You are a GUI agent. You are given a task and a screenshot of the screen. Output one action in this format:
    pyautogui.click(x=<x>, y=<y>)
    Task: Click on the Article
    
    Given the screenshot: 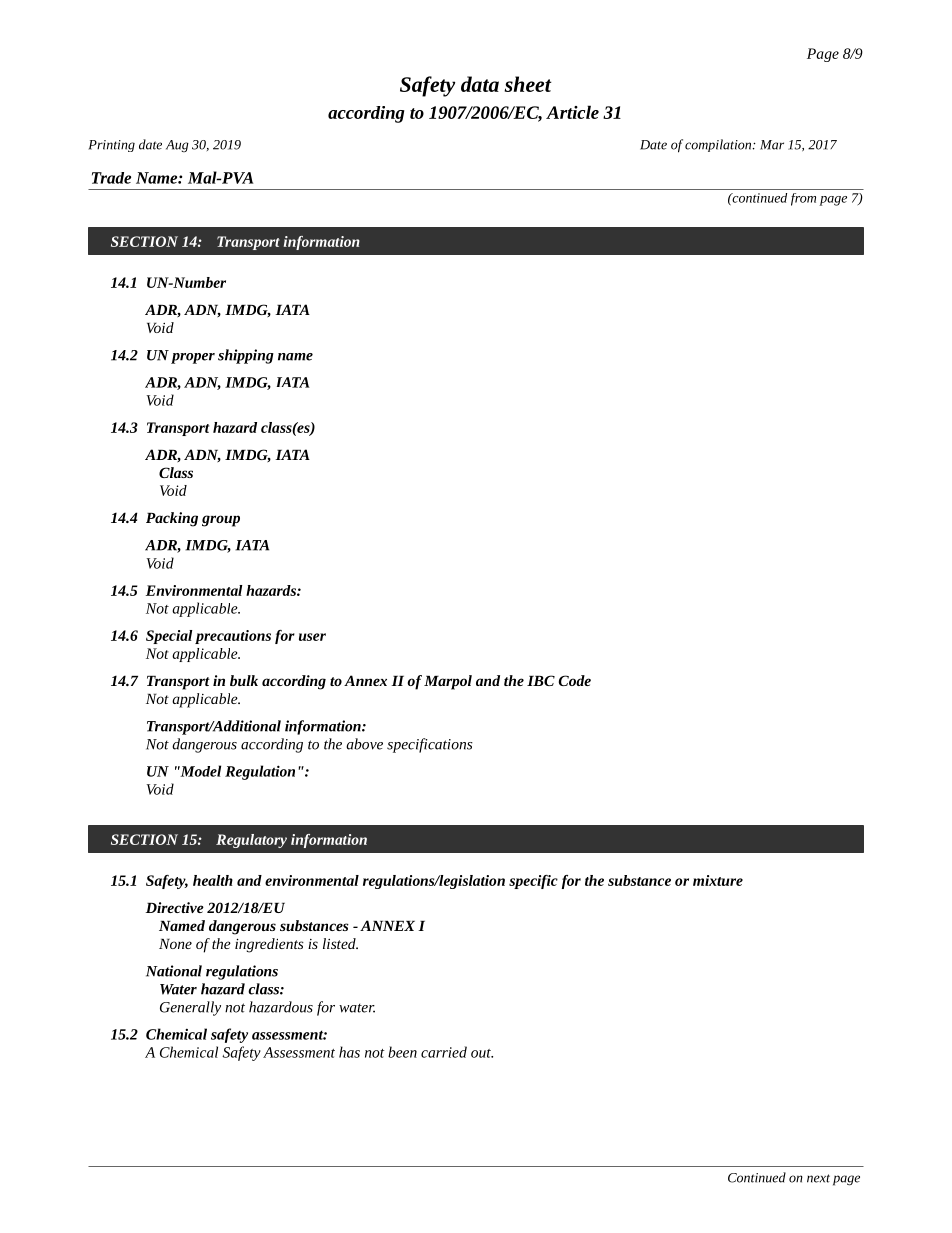 What is the action you would take?
    pyautogui.click(x=572, y=112)
